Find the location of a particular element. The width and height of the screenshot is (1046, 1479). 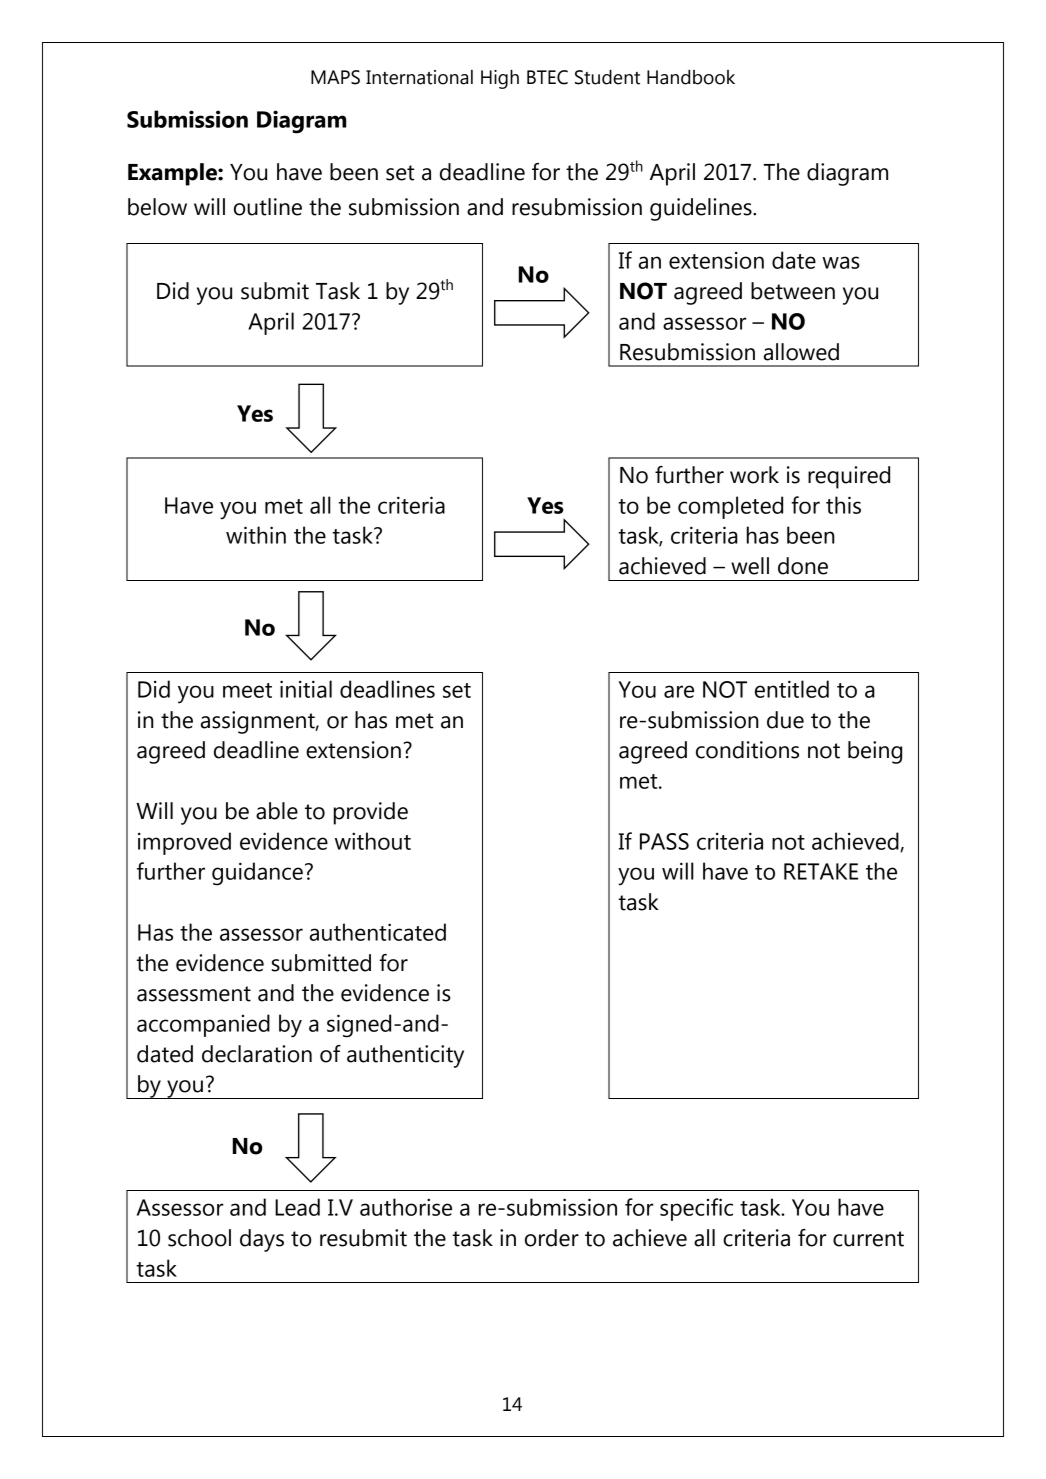

within is located at coordinates (256, 535).
